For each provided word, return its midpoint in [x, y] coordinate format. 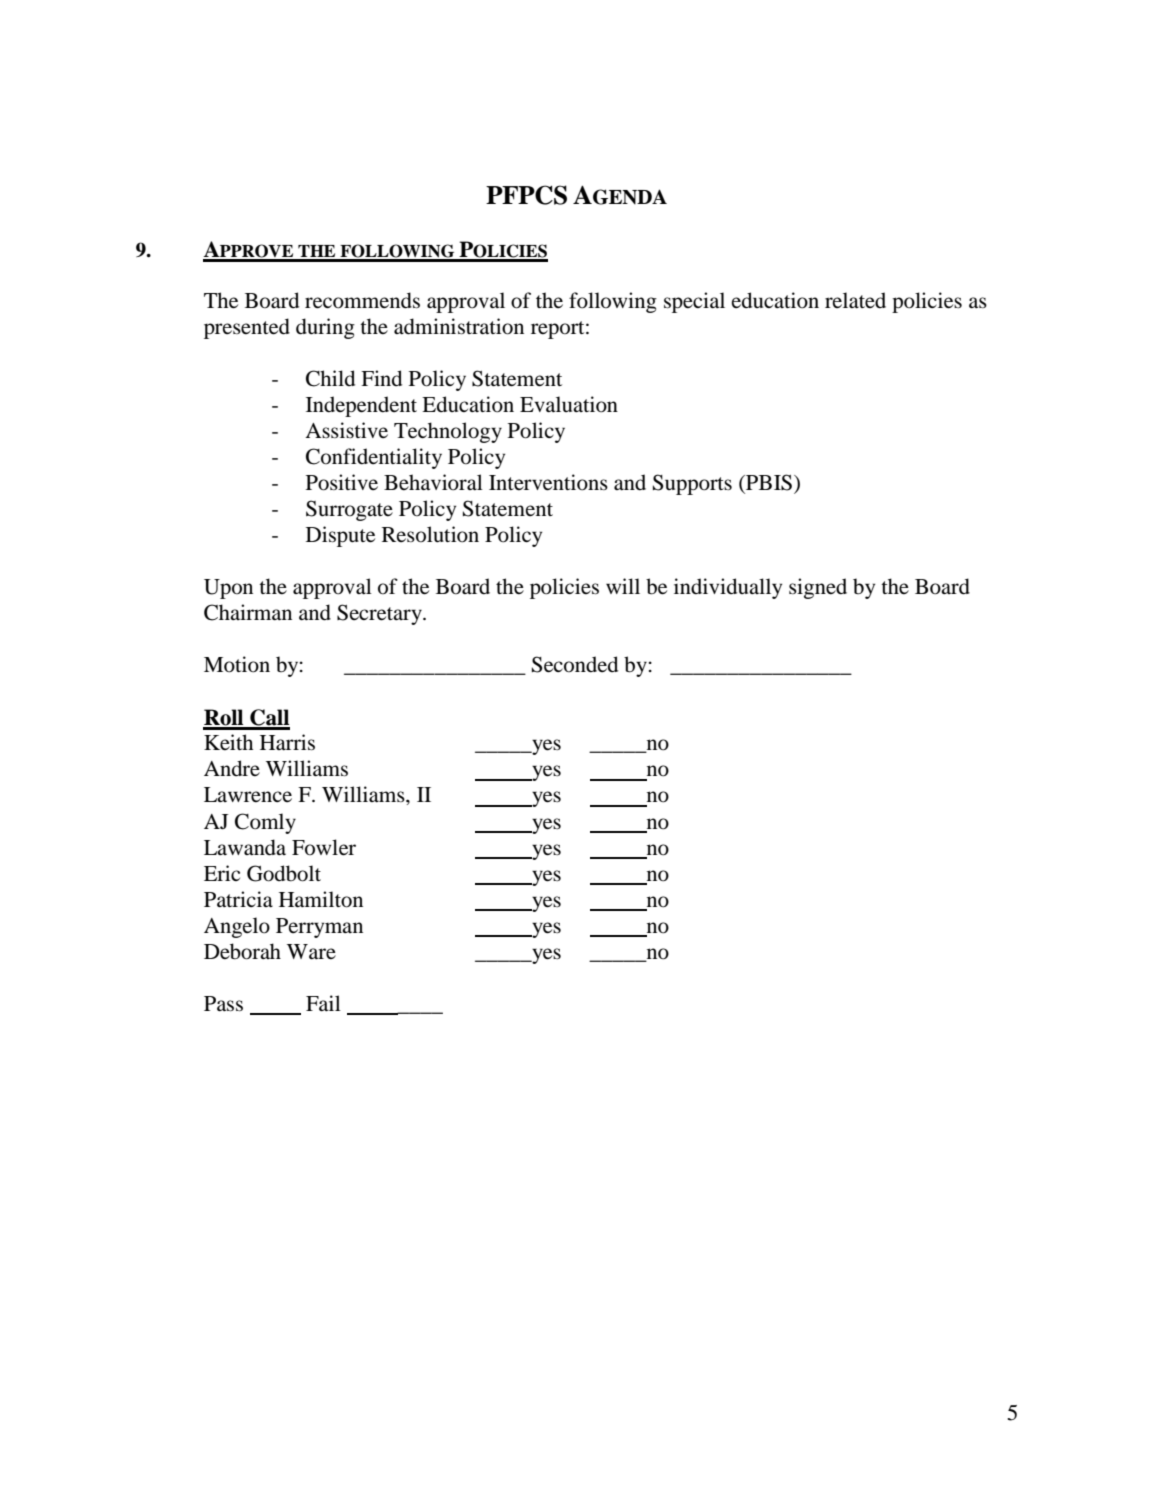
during [325, 328]
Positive [342, 482]
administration [459, 326]
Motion [237, 664]
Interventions [548, 482]
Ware [311, 952]
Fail [323, 1003]
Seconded [575, 664]
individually [728, 588]
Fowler [324, 847]
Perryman [319, 928]
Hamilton [321, 899]
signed [818, 588]
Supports [692, 484]
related [855, 300]
